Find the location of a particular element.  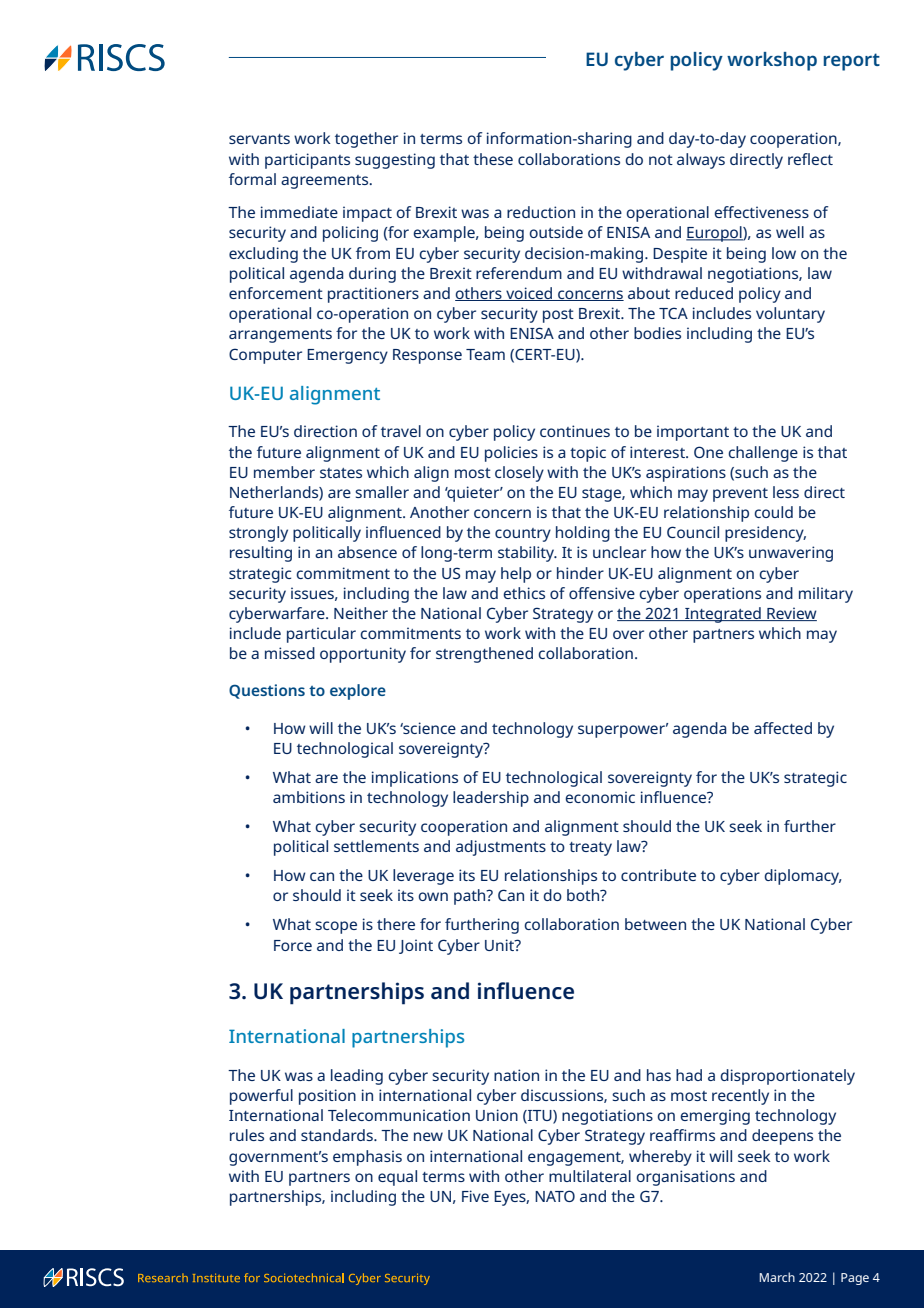

these is located at coordinates (493, 159).
